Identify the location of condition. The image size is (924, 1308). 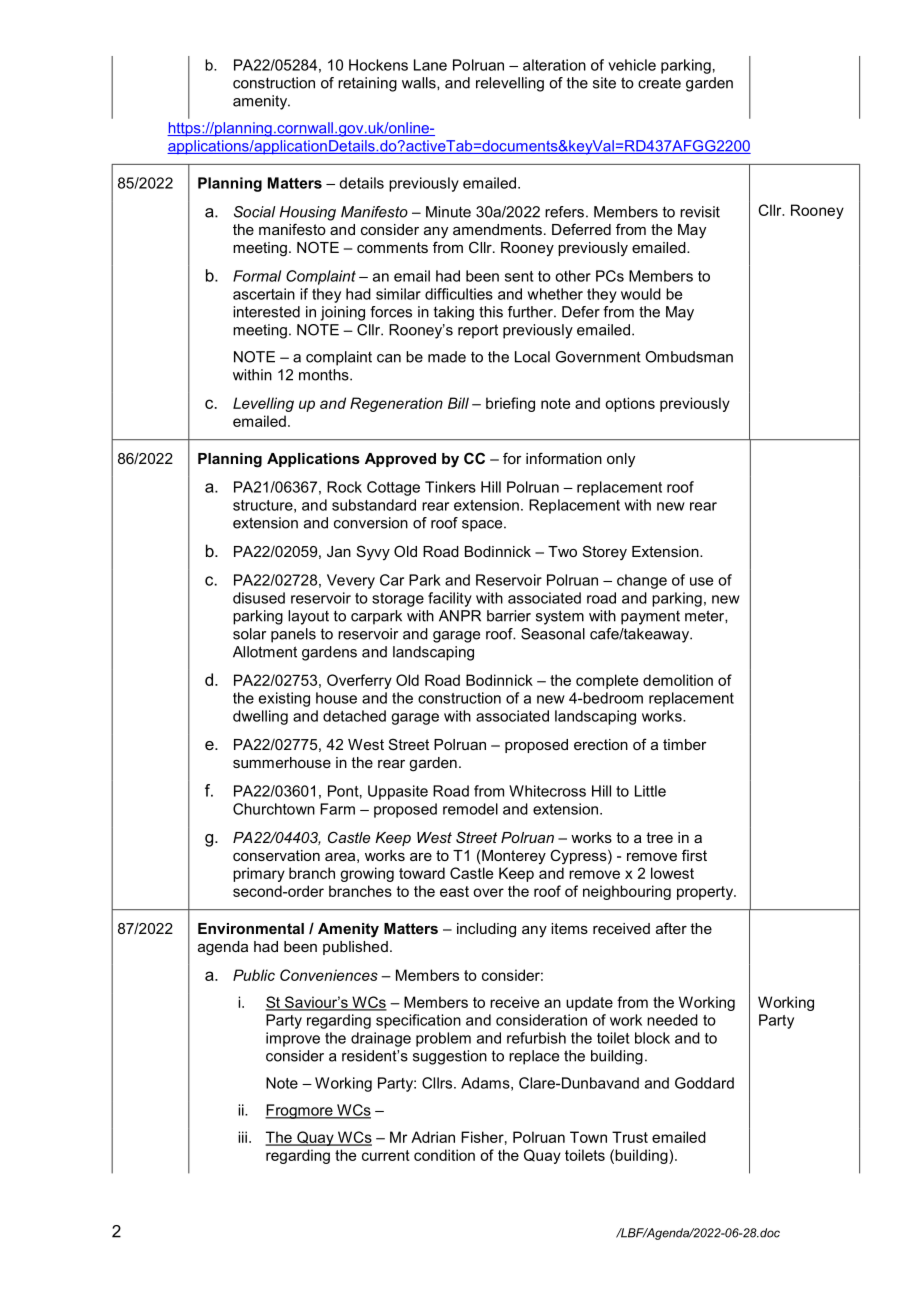
(444, 1155).
